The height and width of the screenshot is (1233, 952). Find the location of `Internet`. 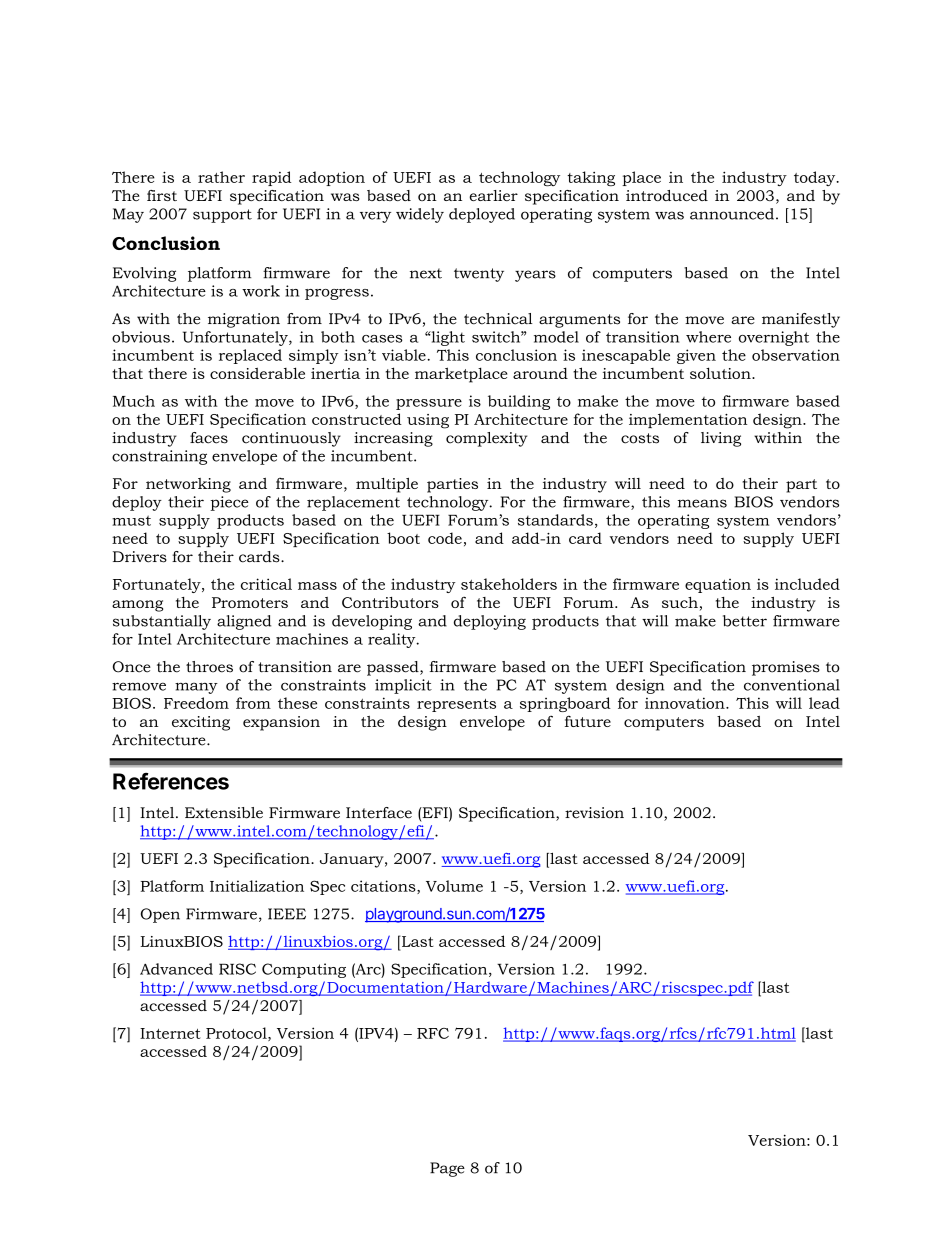

Internet is located at coordinates (170, 1033).
